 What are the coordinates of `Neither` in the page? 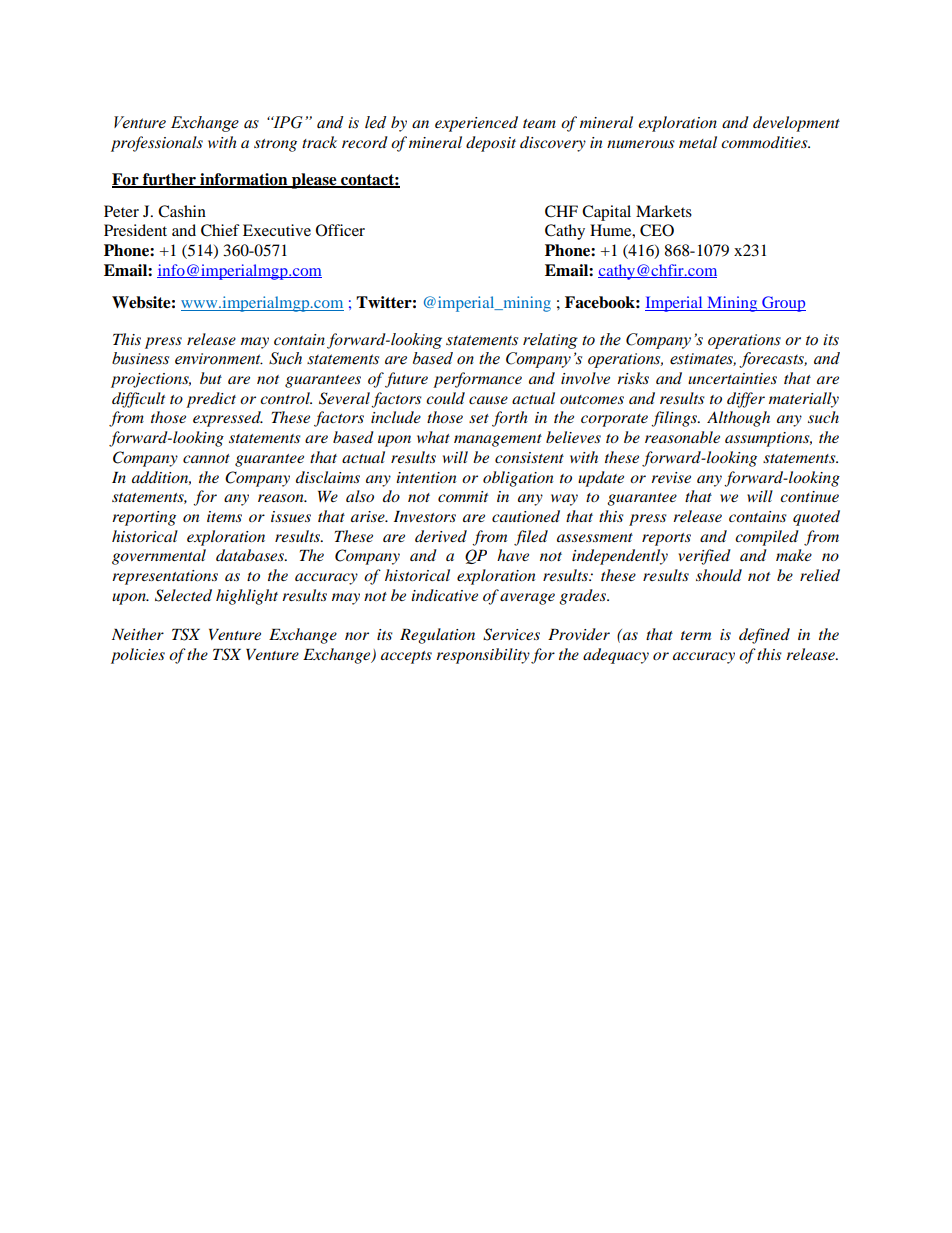 It's located at (138, 634).
